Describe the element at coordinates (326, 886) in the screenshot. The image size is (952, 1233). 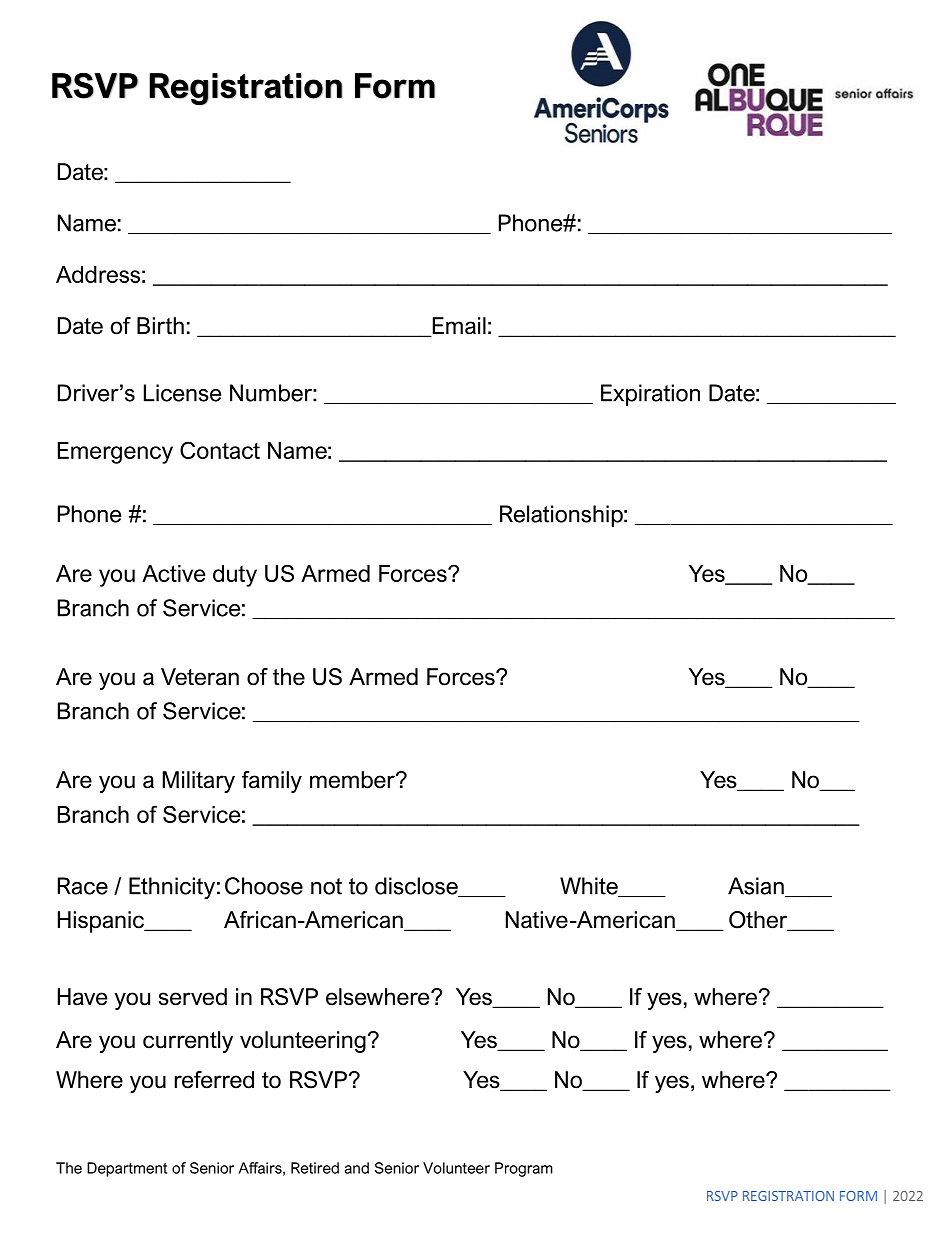
I see `not` at that location.
